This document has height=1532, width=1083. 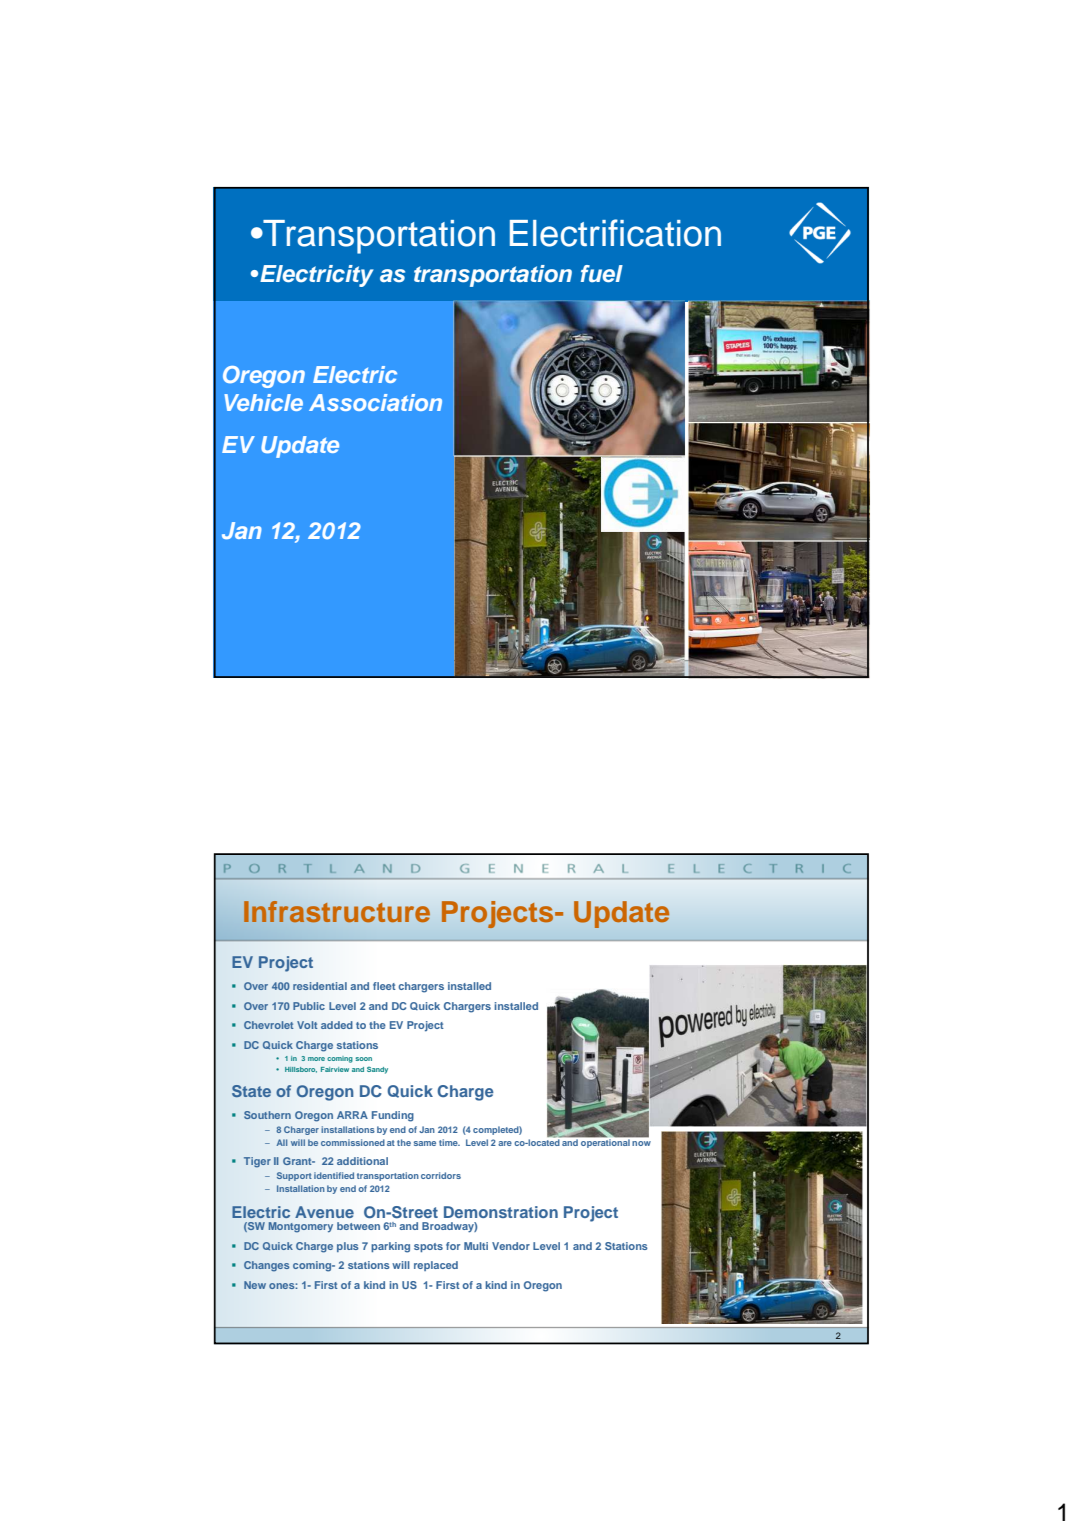 What do you see at coordinates (337, 1025) in the document?
I see `added` at bounding box center [337, 1025].
